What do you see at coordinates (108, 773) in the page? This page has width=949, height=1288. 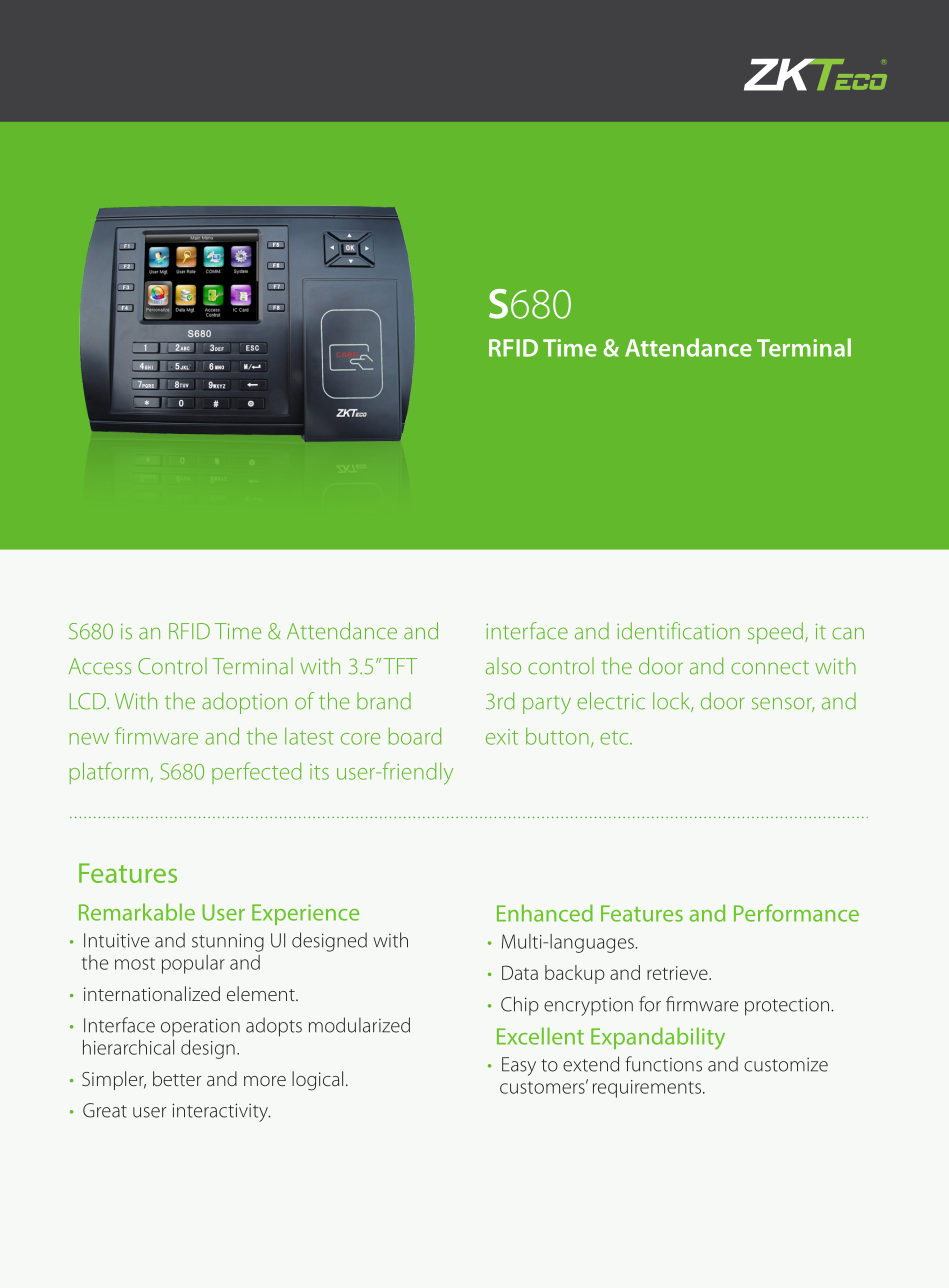 I see `platform` at bounding box center [108, 773].
